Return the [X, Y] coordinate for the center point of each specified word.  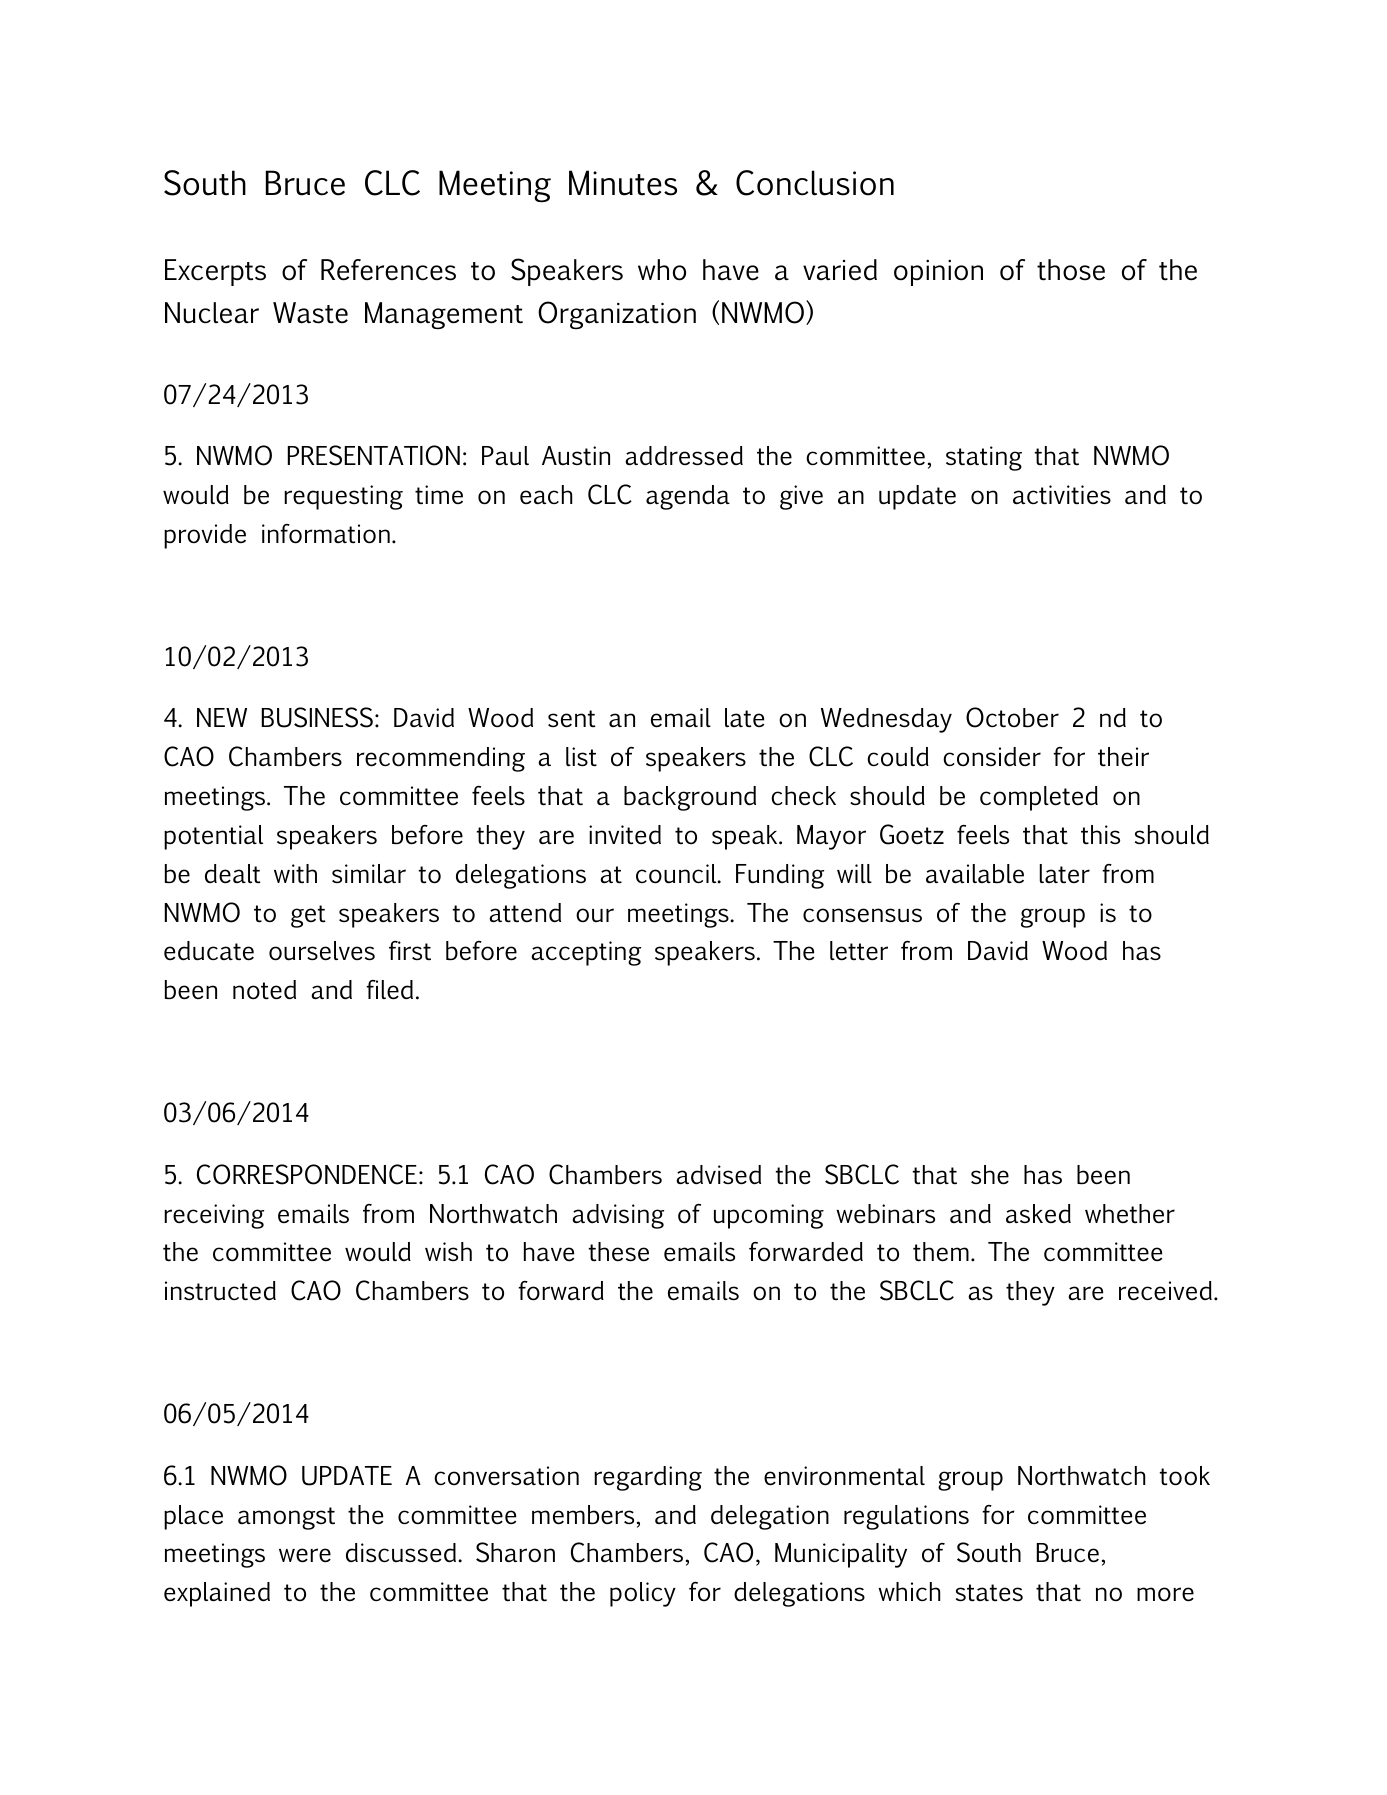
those [1071, 270]
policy [643, 1594]
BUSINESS [317, 717]
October [1012, 717]
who [662, 270]
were [305, 1555]
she [990, 1175]
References [388, 270]
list [581, 757]
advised [718, 1175]
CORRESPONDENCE [307, 1174]
